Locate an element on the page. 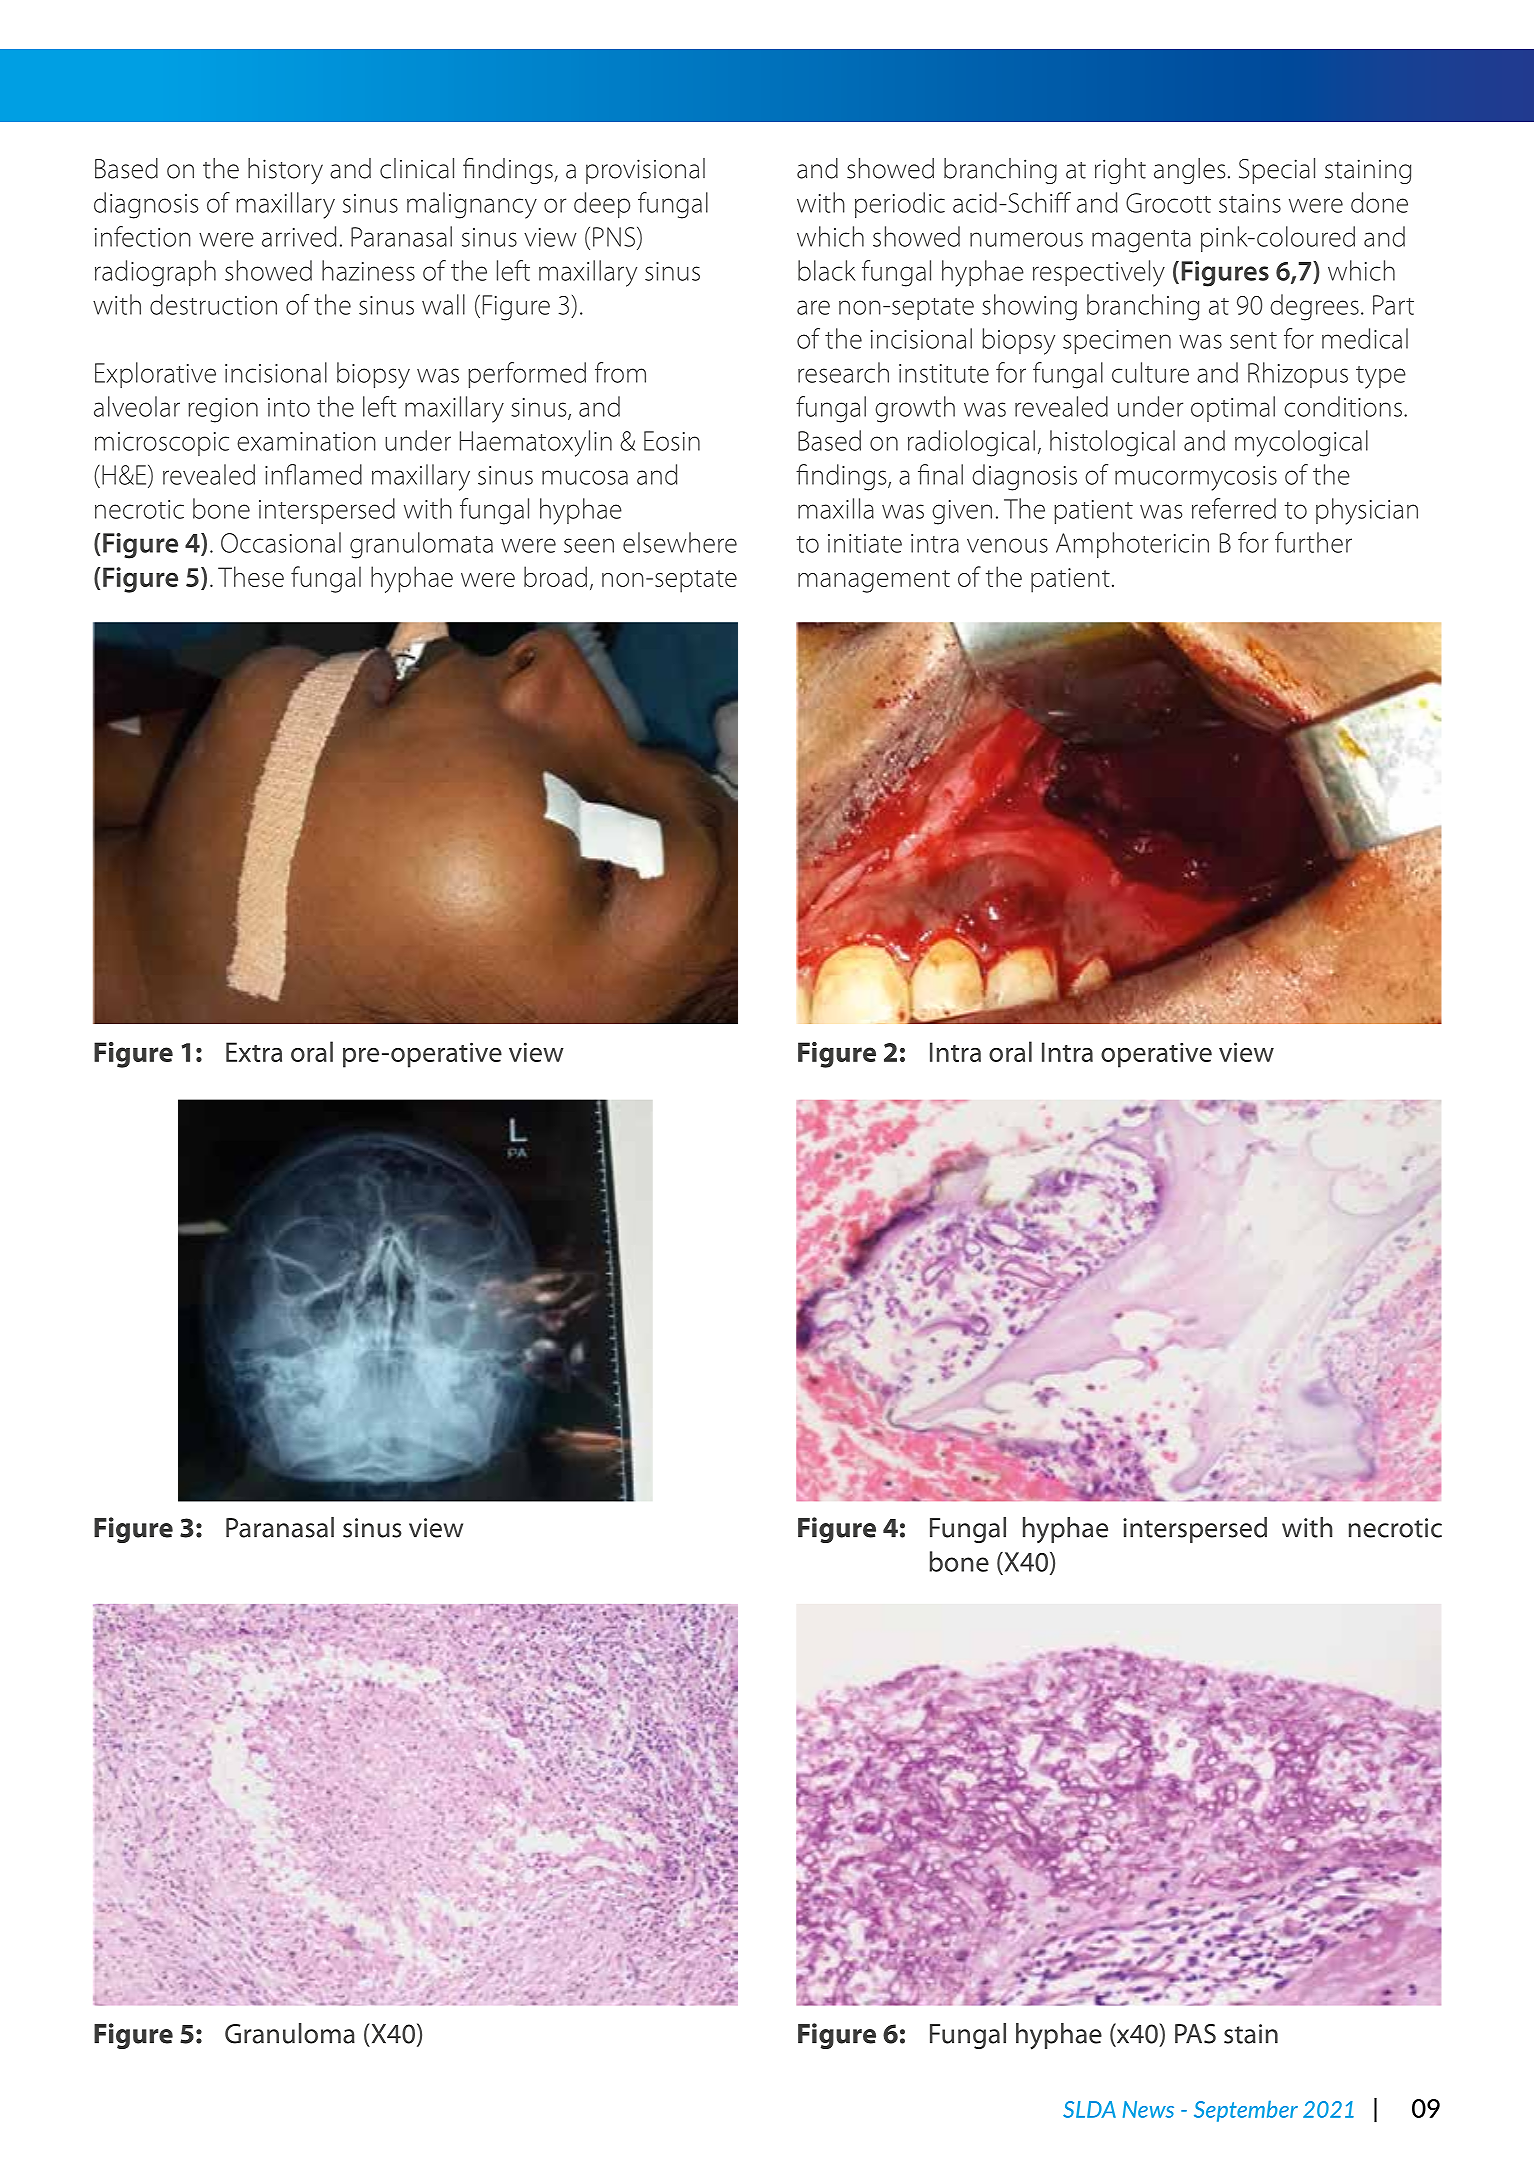 The width and height of the image is (1534, 2170). September is located at coordinates (1246, 2111).
